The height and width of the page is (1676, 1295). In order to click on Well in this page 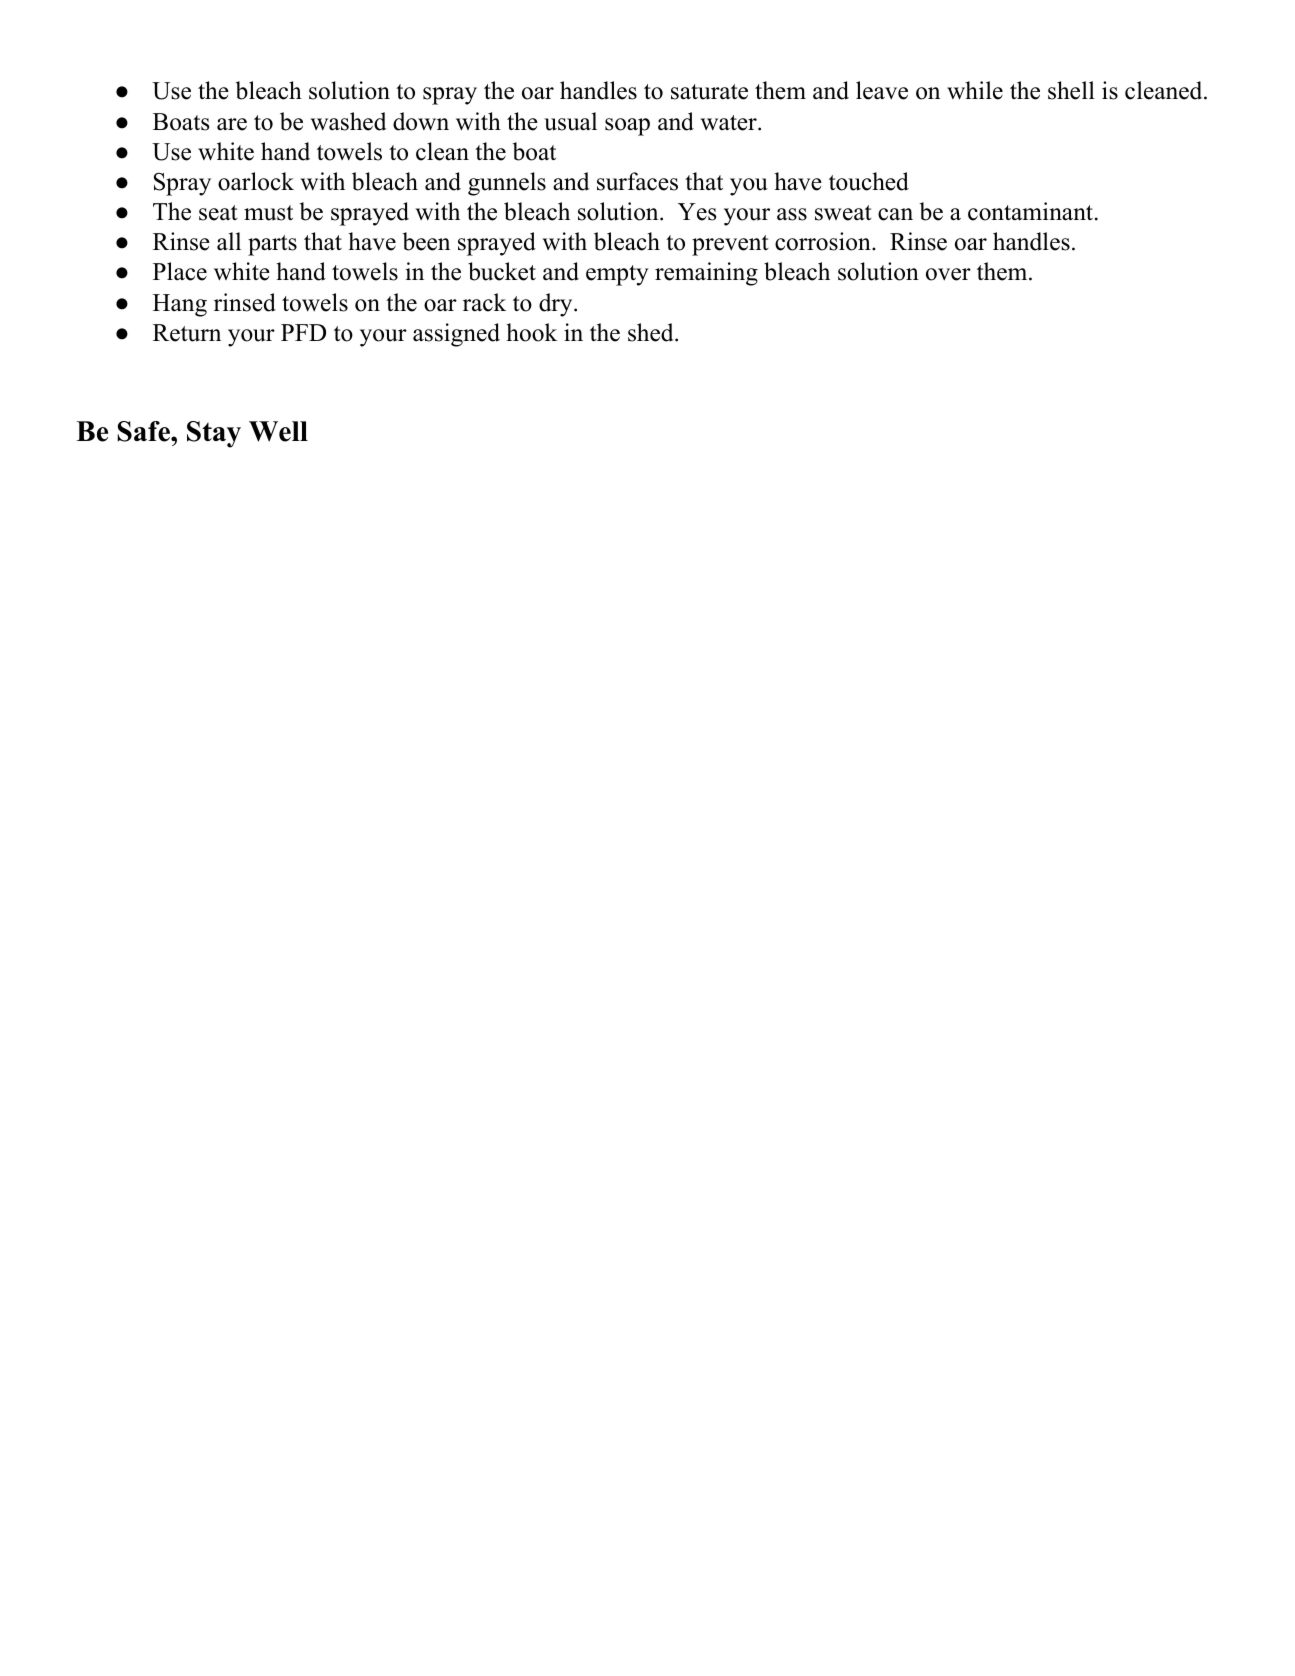, I will do `click(278, 431)`.
